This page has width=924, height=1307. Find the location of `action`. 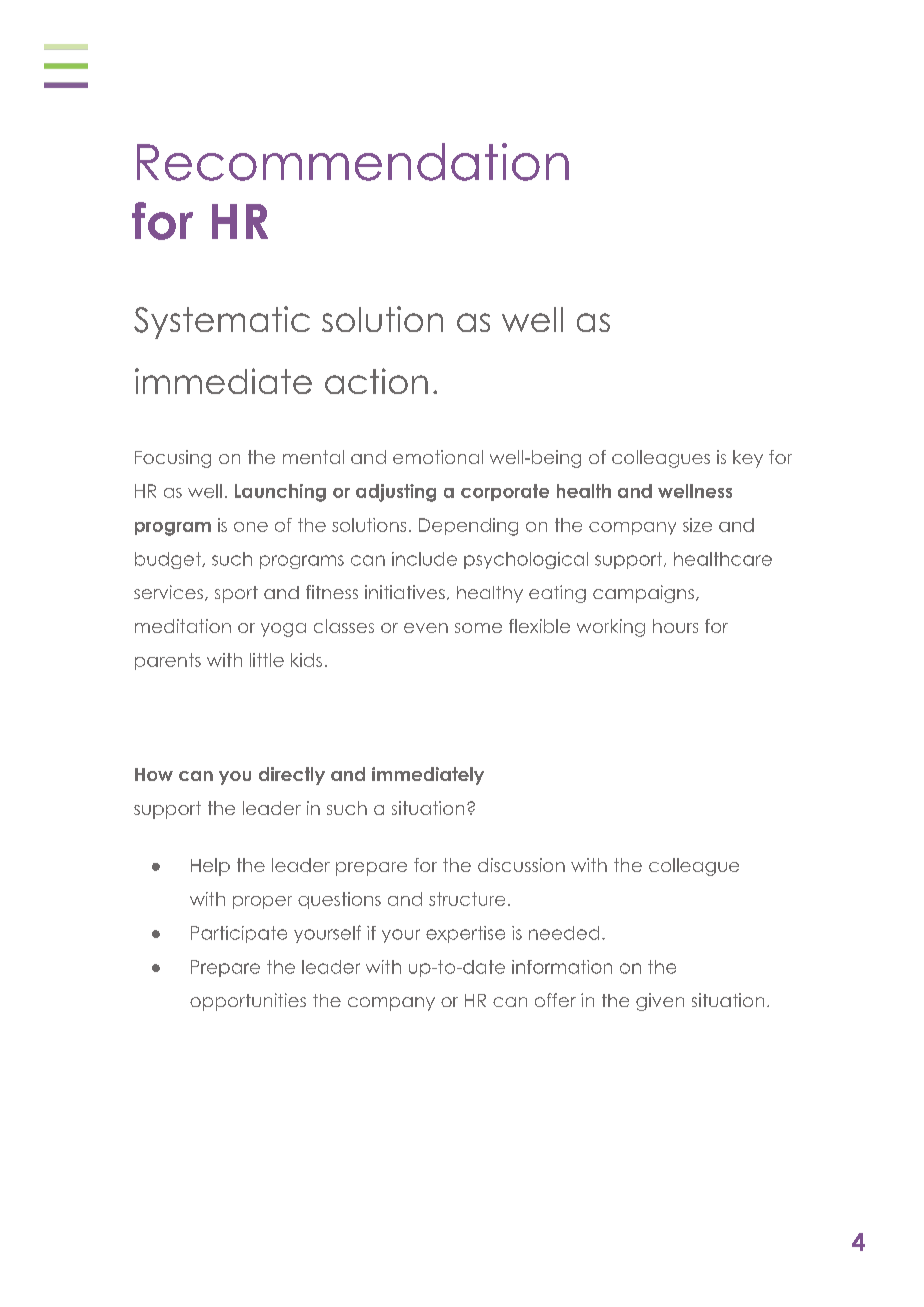

action is located at coordinates (376, 381).
